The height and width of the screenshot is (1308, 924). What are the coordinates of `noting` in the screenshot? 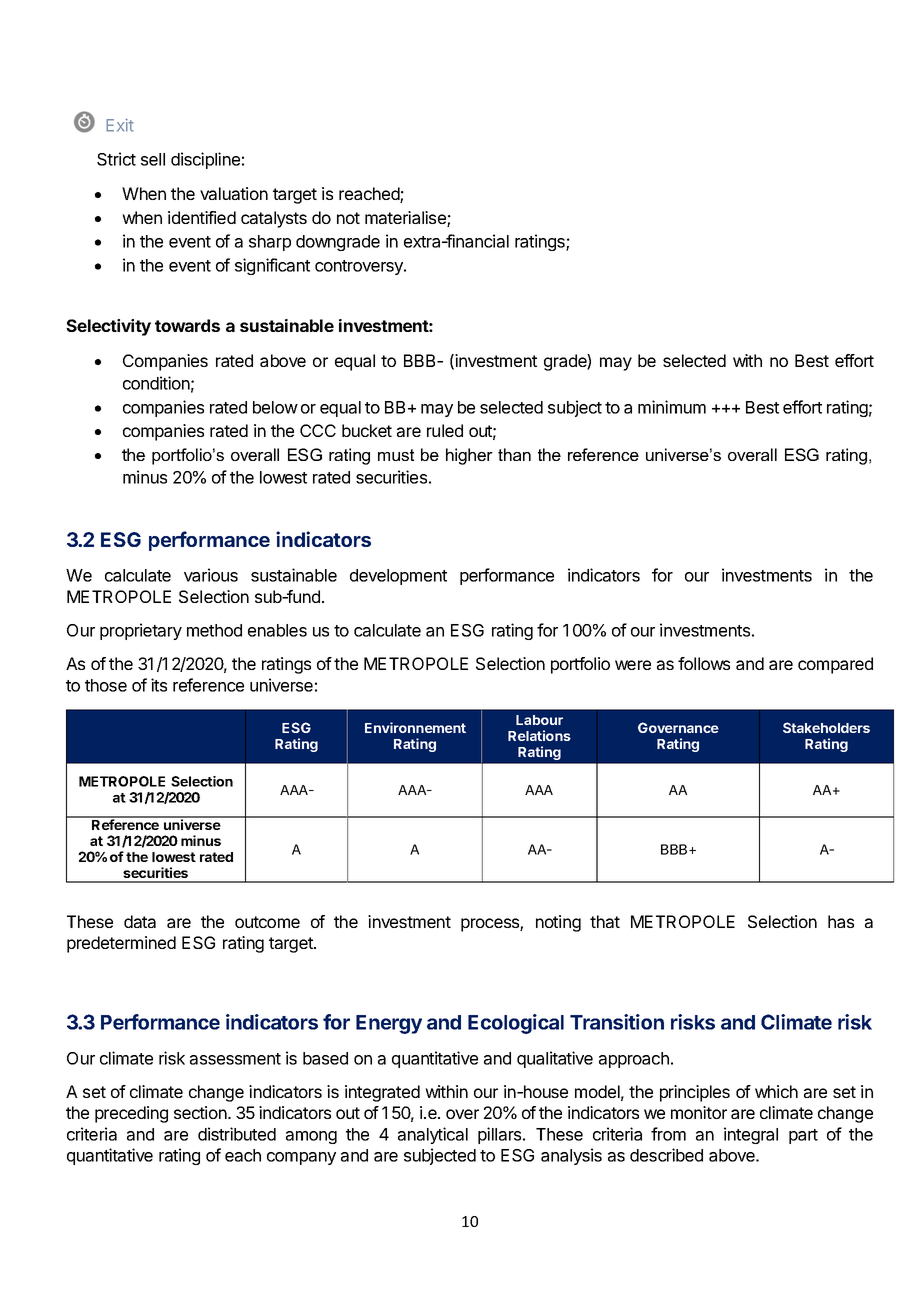 It's located at (558, 923).
